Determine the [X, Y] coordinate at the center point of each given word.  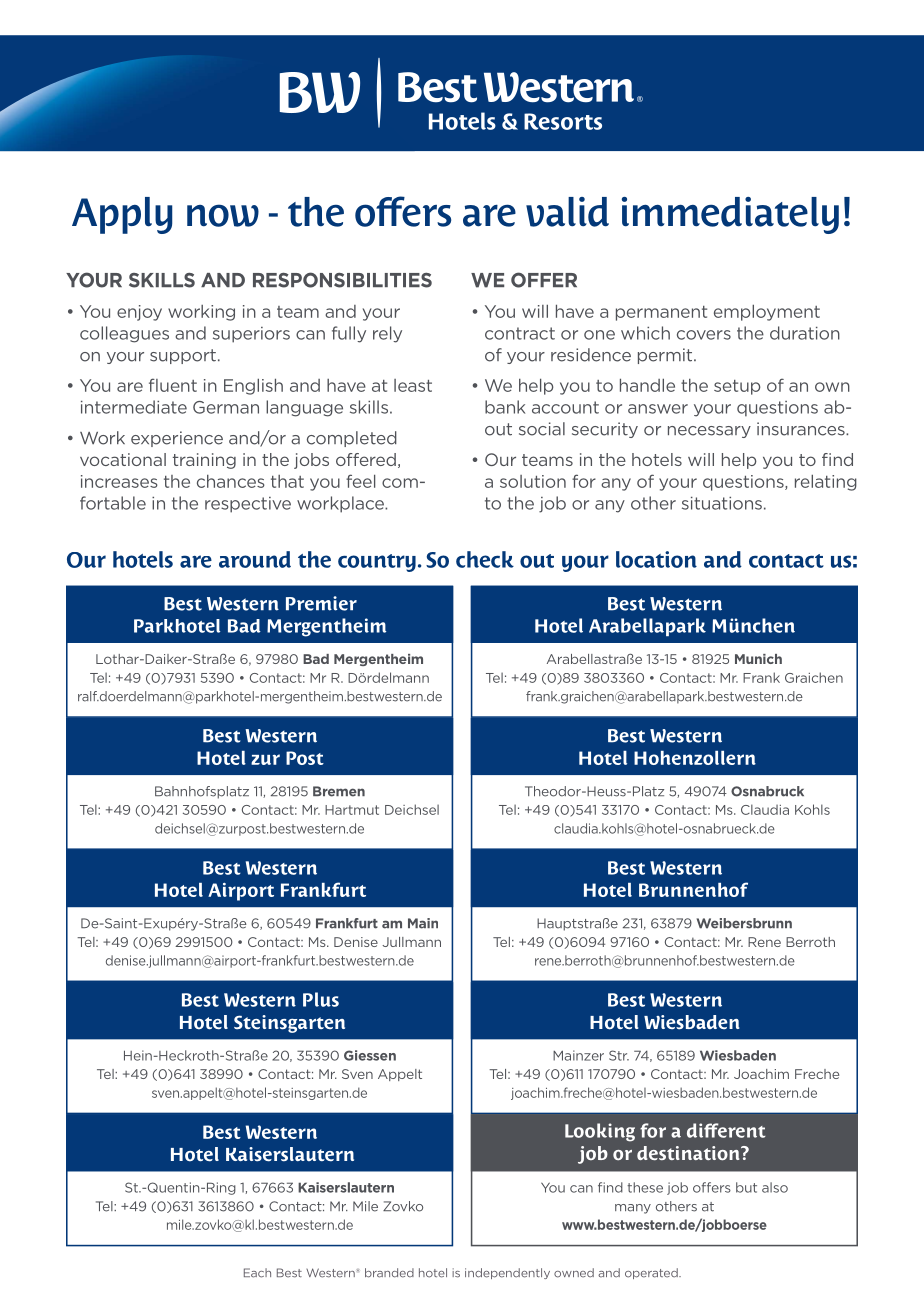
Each [257, 1273]
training [204, 461]
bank [505, 407]
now [223, 215]
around [255, 559]
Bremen [339, 791]
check [485, 559]
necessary [709, 432]
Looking [600, 1132]
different [726, 1130]
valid [567, 212]
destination [689, 1153]
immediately [730, 215]
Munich [758, 659]
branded [389, 1273]
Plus [321, 999]
